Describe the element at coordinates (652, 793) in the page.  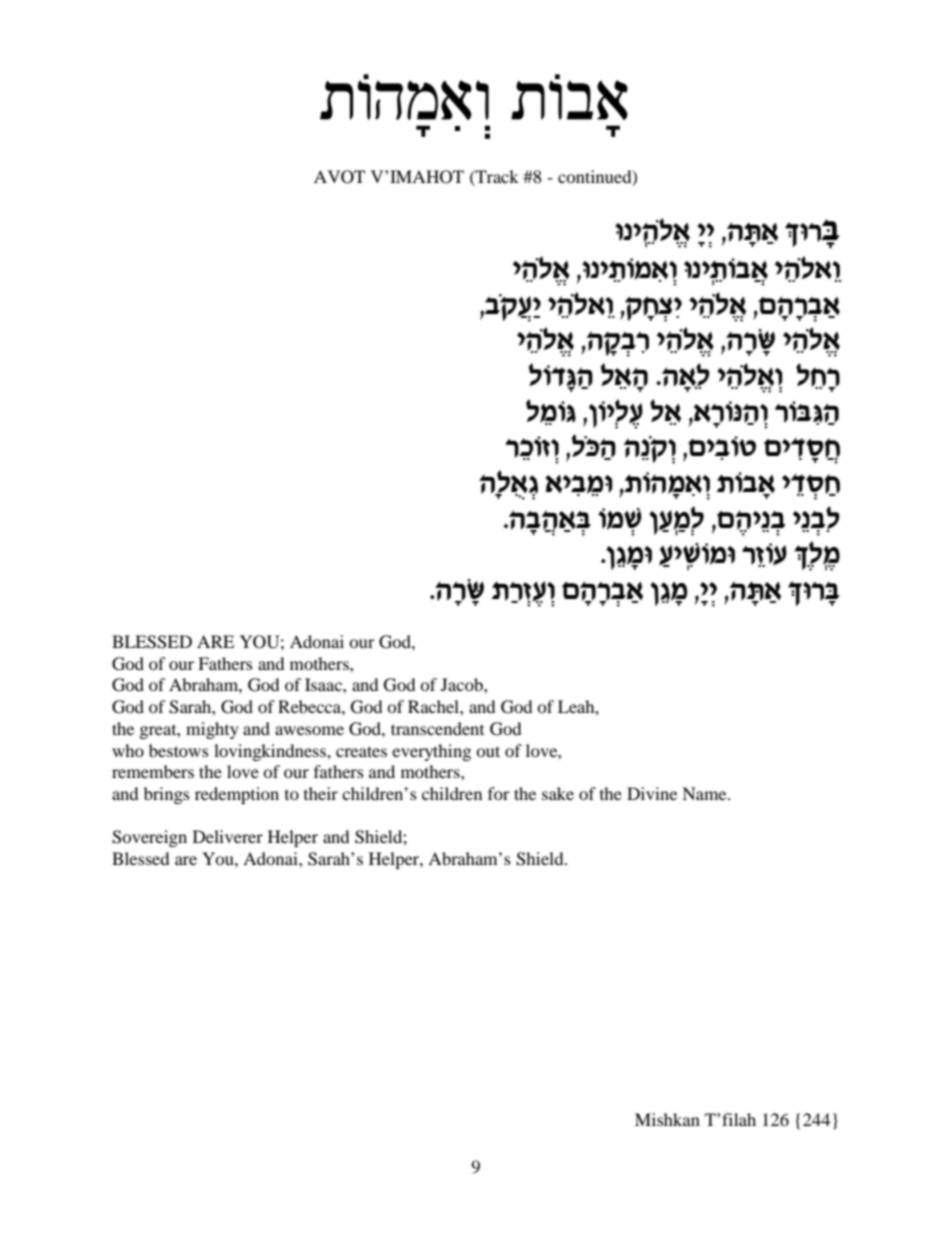
I see `Divine` at that location.
